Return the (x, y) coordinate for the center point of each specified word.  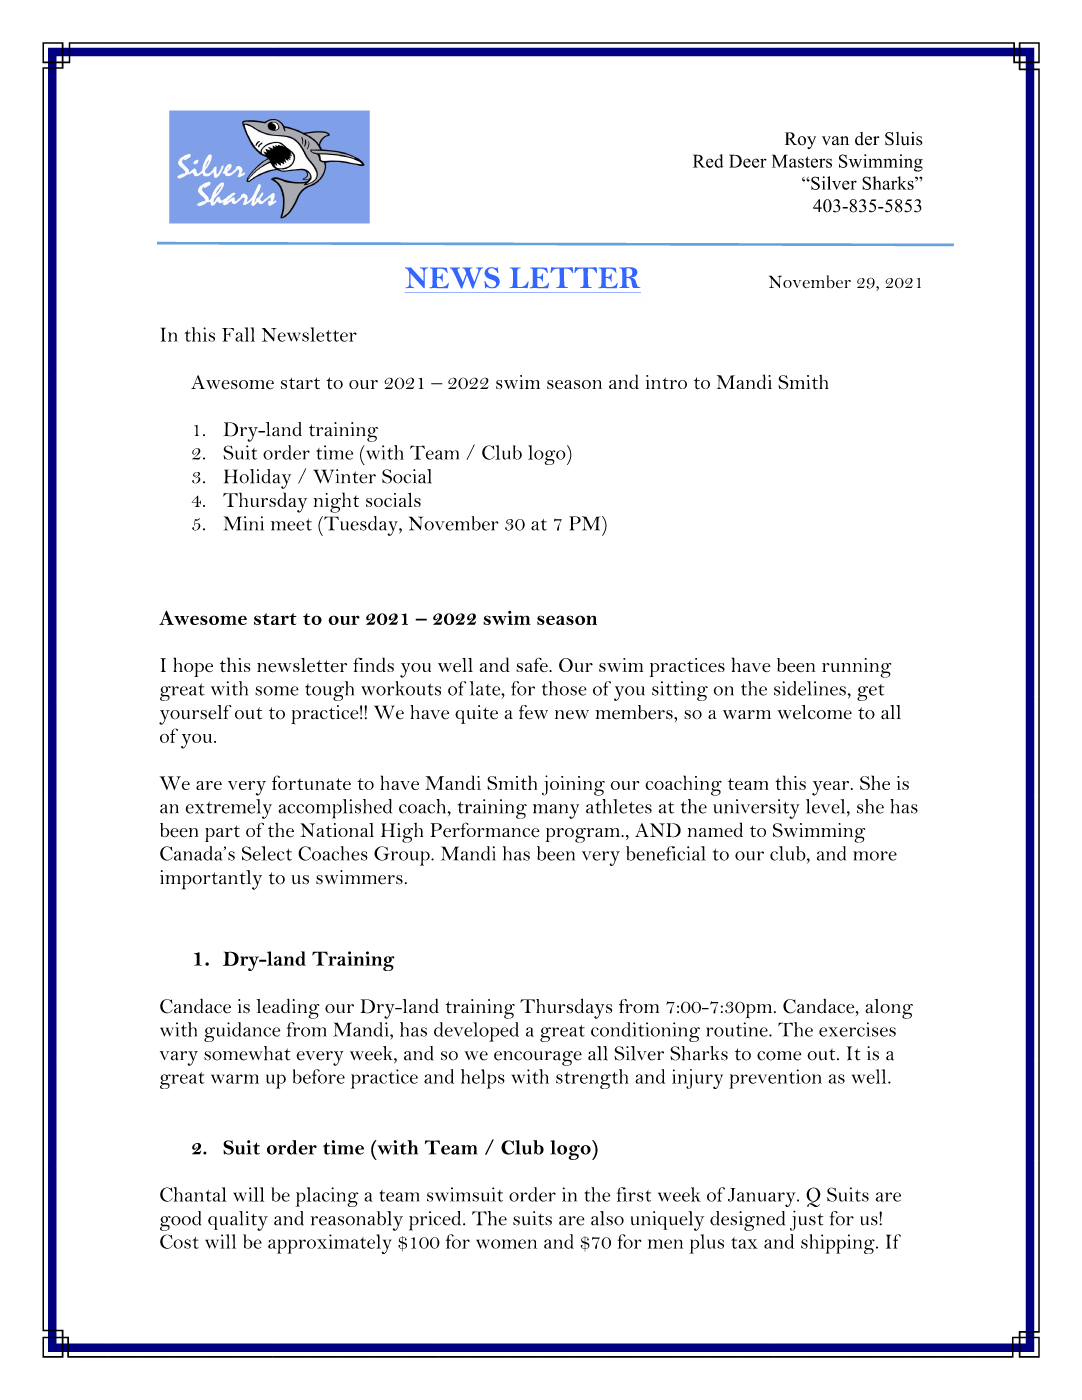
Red (708, 161)
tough (329, 691)
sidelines (810, 688)
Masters (802, 161)
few (533, 712)
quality (238, 1221)
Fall (238, 334)
